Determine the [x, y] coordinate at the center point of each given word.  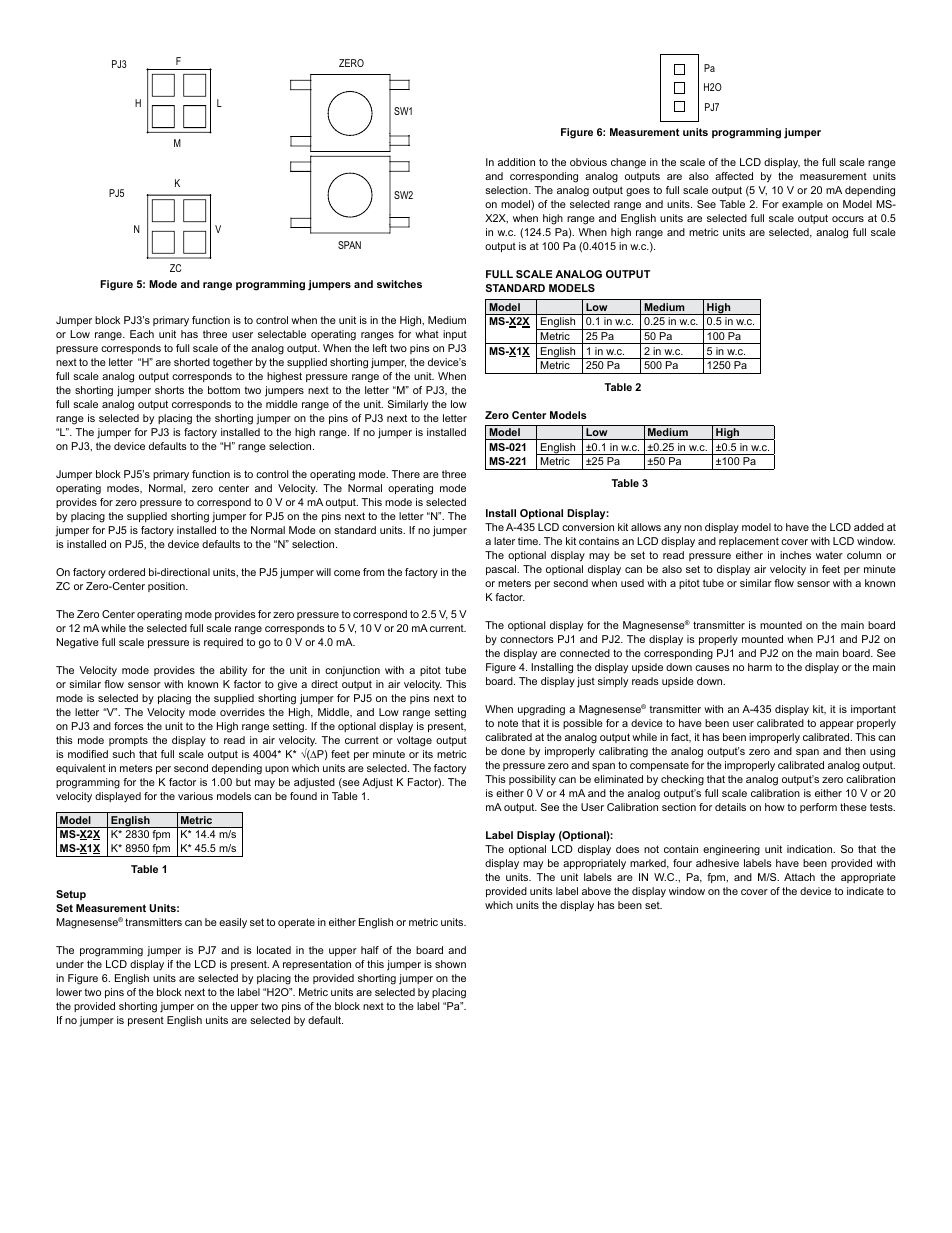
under [70, 964]
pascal [502, 570]
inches [795, 555]
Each [142, 334]
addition [516, 162]
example [802, 205]
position [167, 587]
